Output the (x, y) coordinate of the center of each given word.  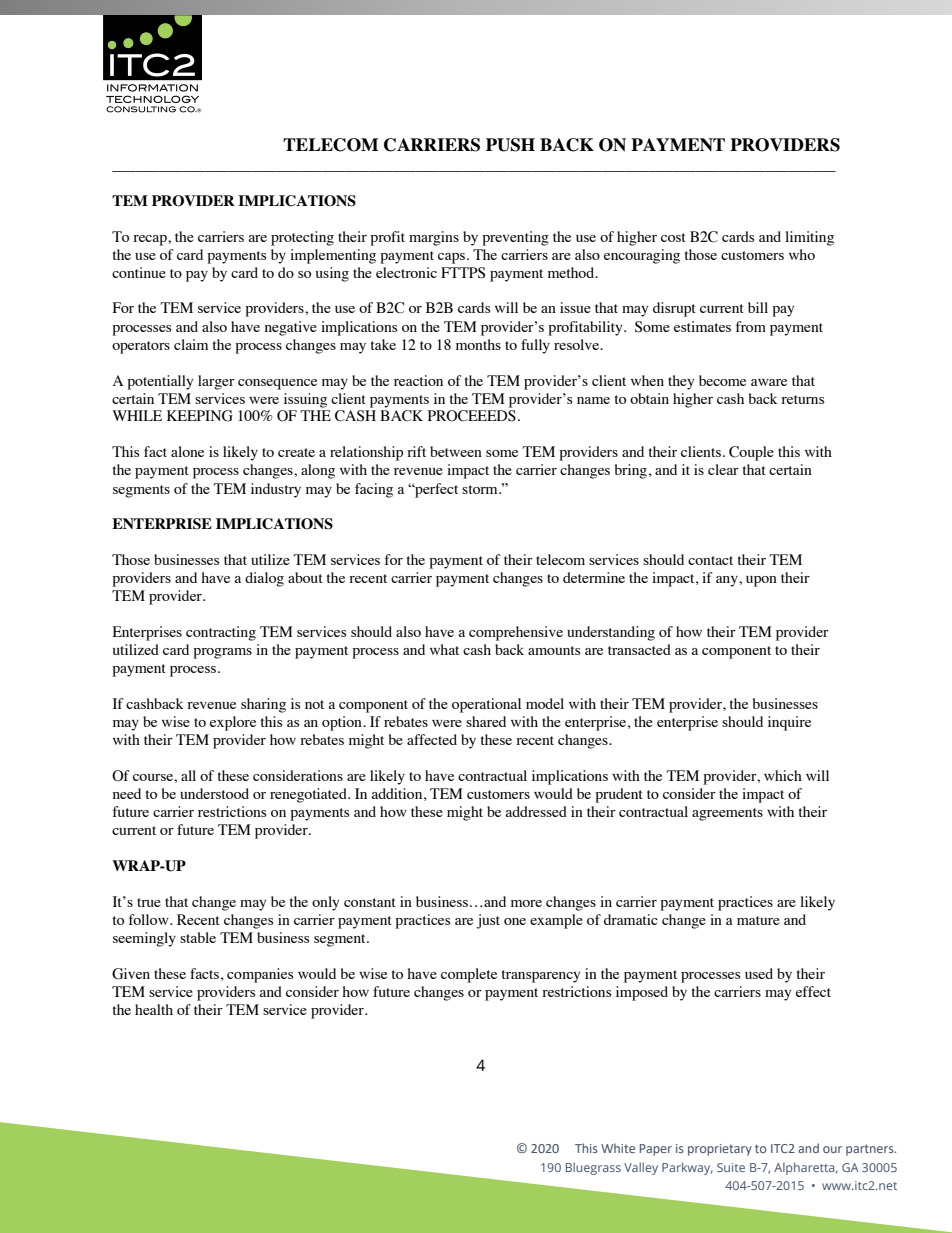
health (154, 1009)
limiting (809, 238)
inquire (789, 723)
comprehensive (516, 633)
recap (151, 240)
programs (222, 653)
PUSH (510, 145)
